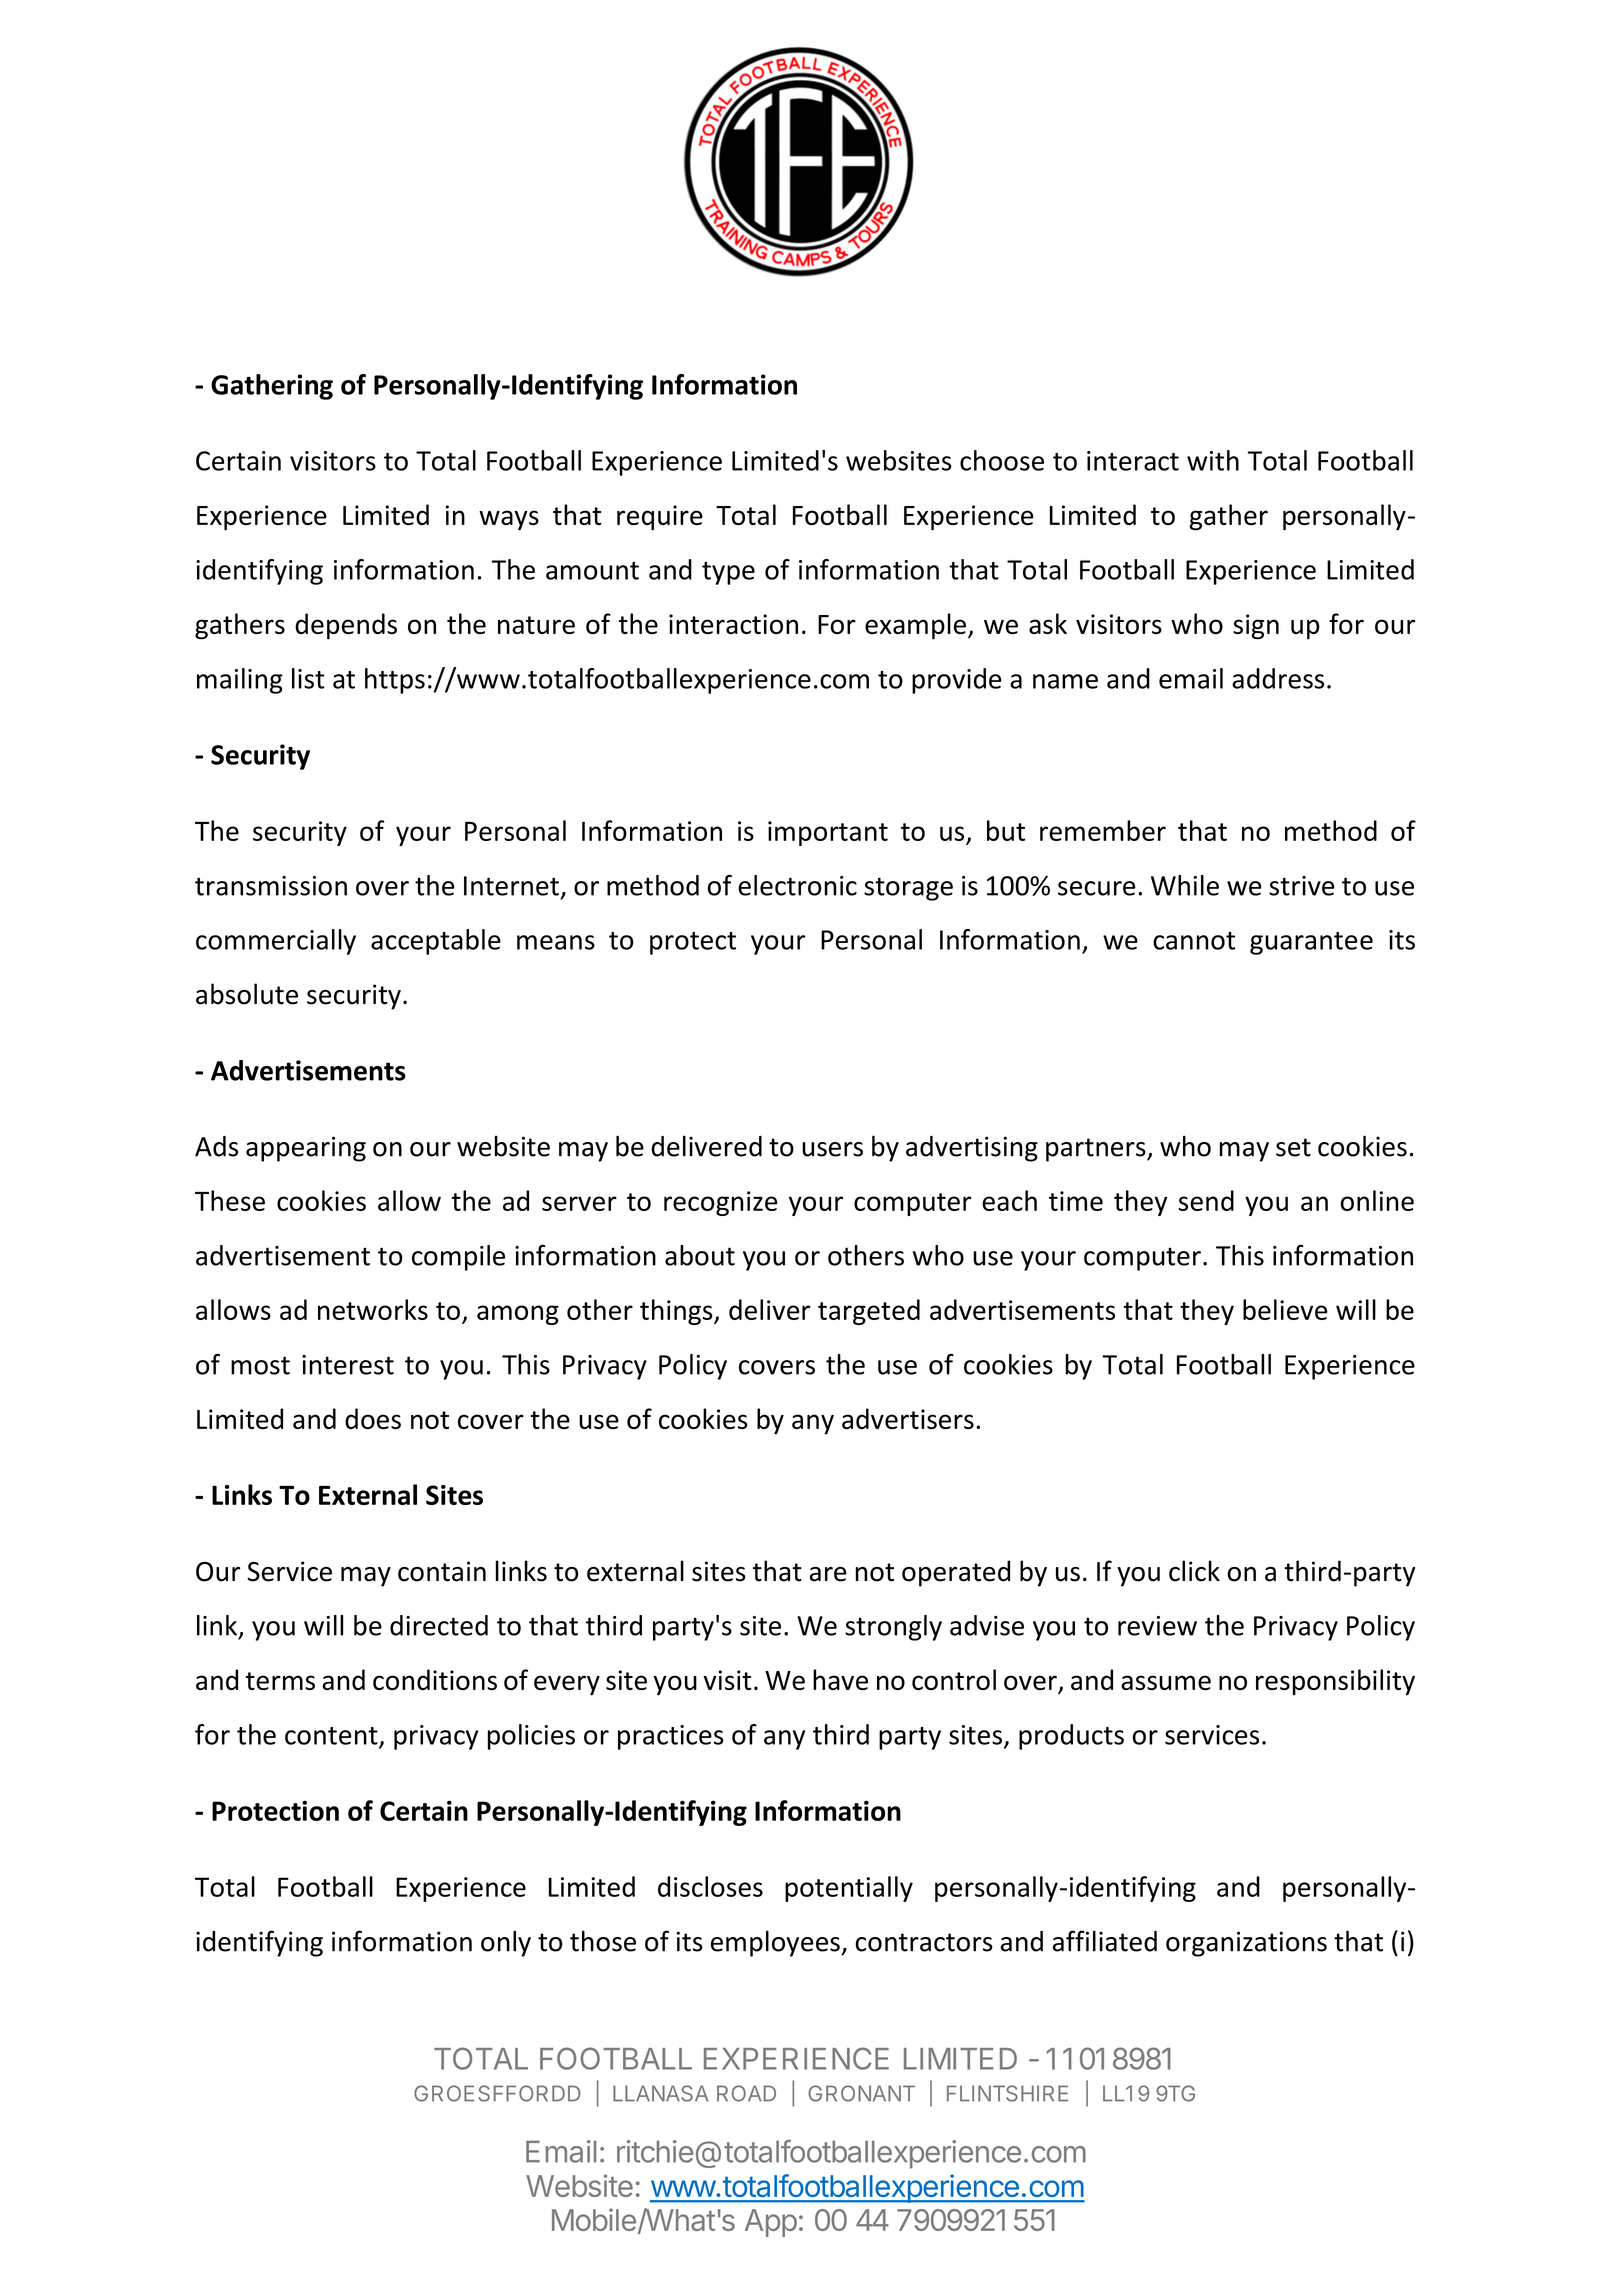 This page has width=1610, height=2277. Describe the element at coordinates (1185, 885) in the page. I see `While` at that location.
